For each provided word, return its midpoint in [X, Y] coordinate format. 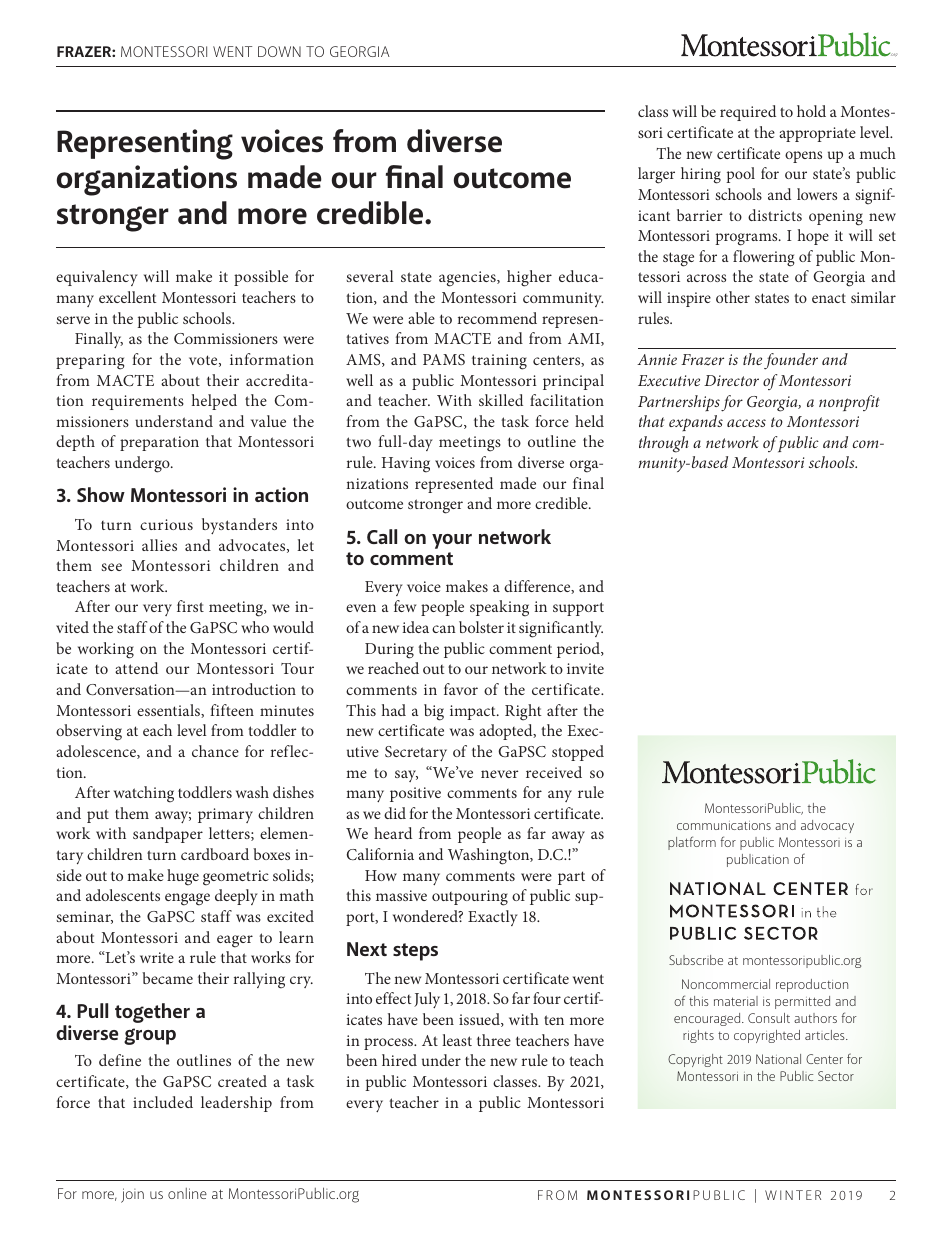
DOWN [279, 51]
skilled [501, 400]
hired [399, 1060]
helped [214, 402]
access [746, 423]
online [187, 1193]
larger [656, 175]
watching [144, 794]
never [499, 774]
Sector [836, 1076]
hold [811, 111]
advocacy [827, 826]
